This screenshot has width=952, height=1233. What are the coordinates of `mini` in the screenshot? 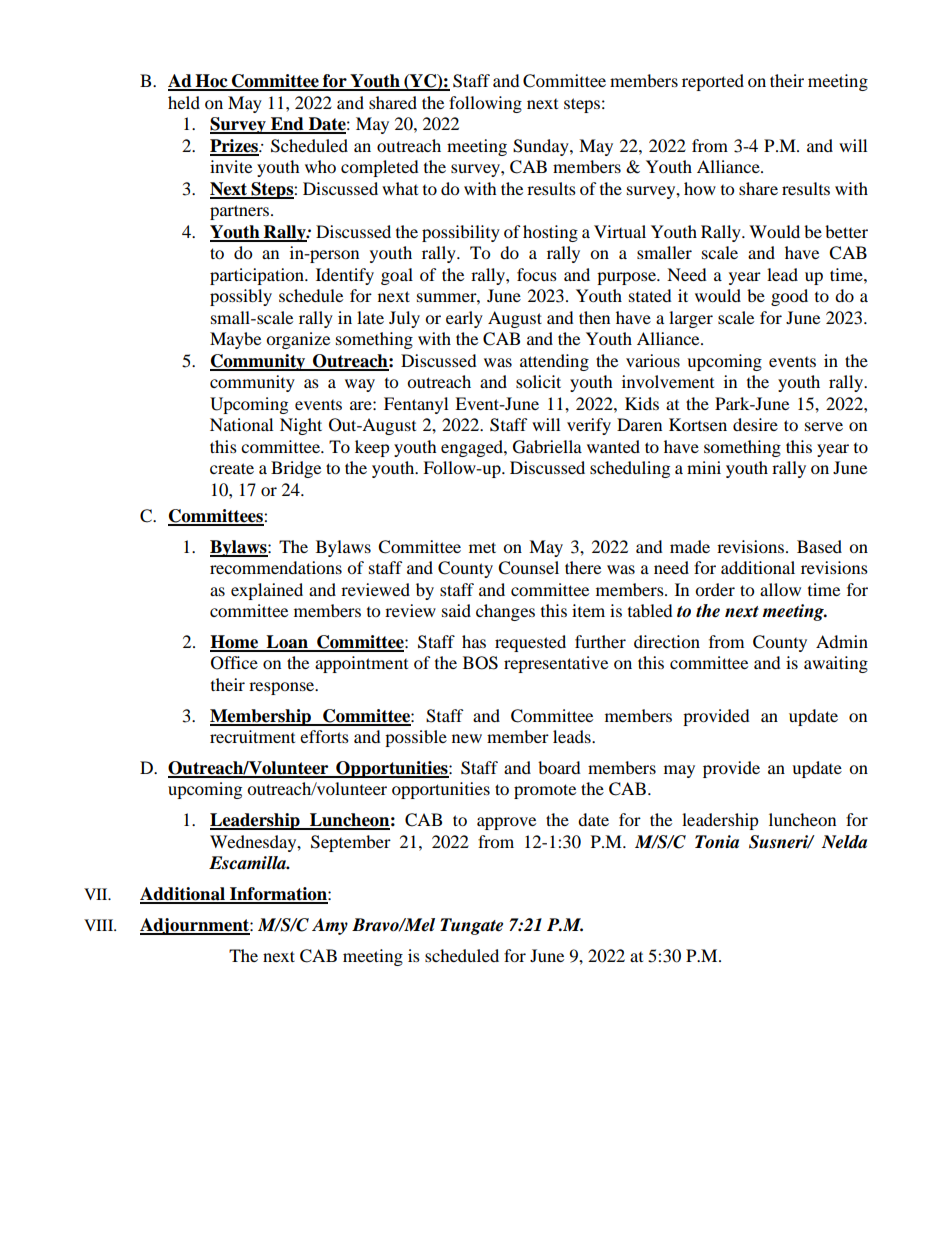 It's located at (704, 467).
